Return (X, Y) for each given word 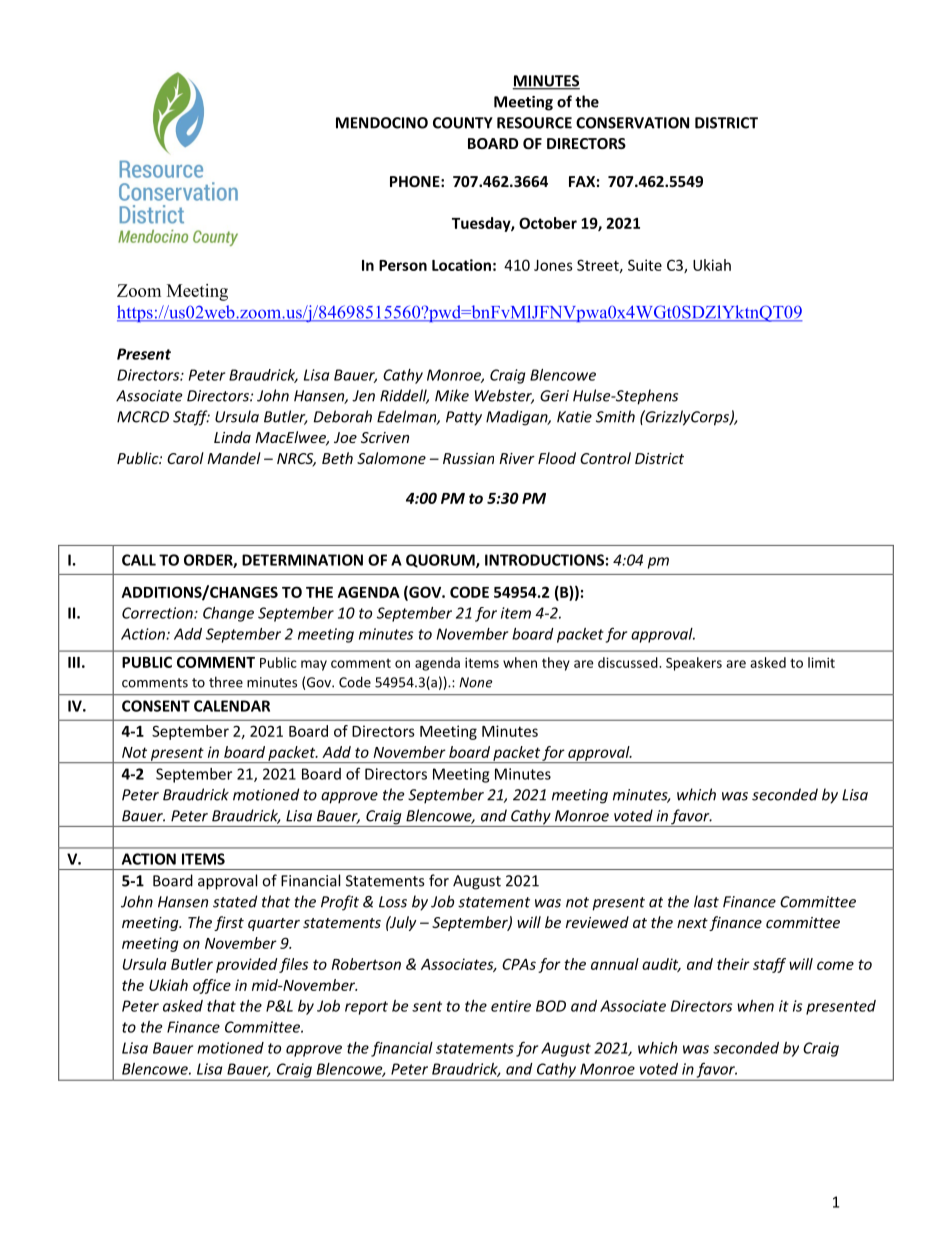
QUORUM (441, 561)
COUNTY (463, 123)
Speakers (694, 664)
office (212, 986)
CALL (139, 560)
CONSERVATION (632, 123)
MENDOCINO (382, 123)
